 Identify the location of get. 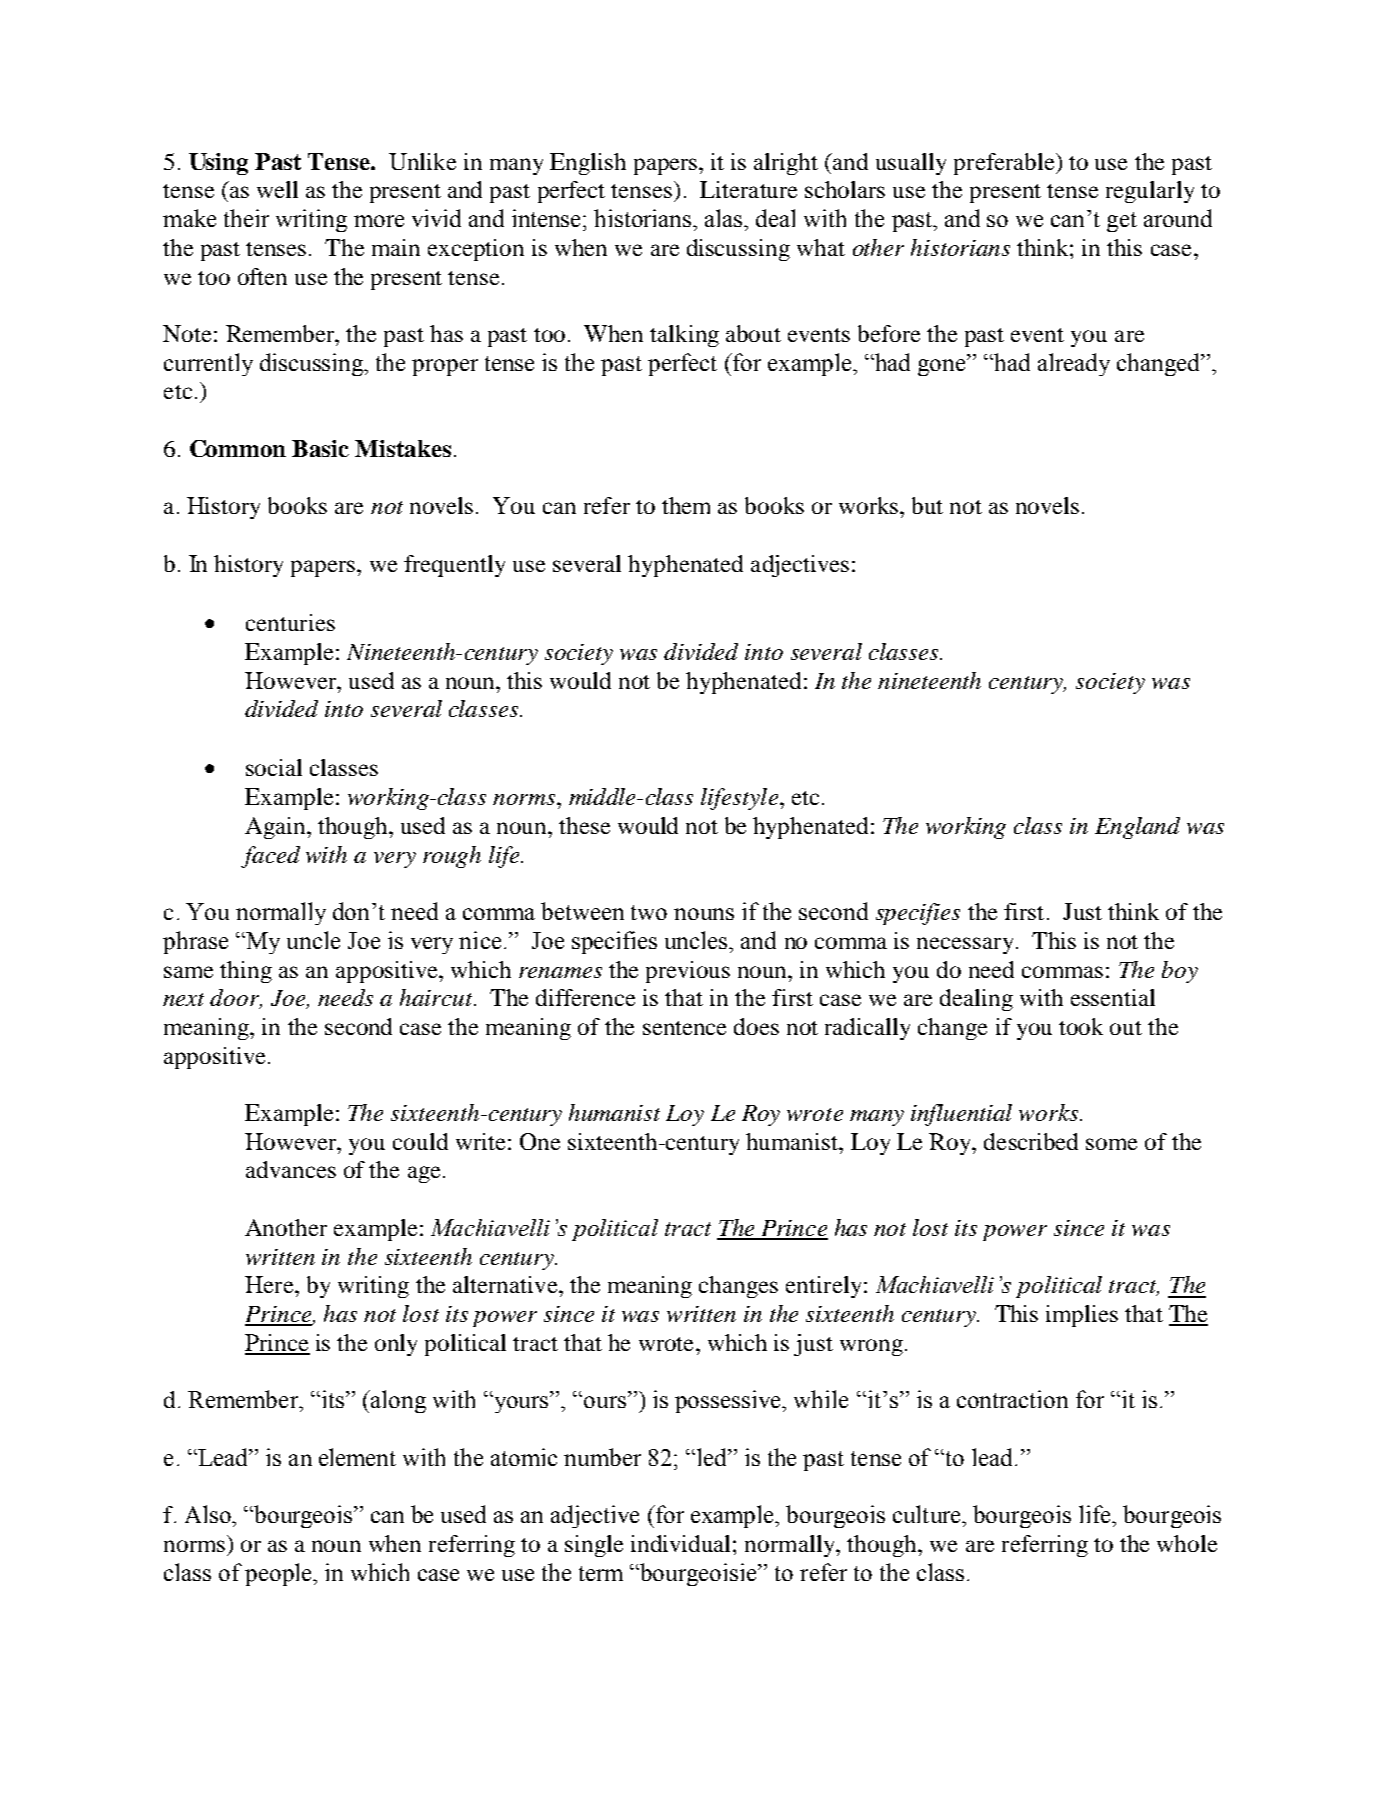
(1122, 222).
